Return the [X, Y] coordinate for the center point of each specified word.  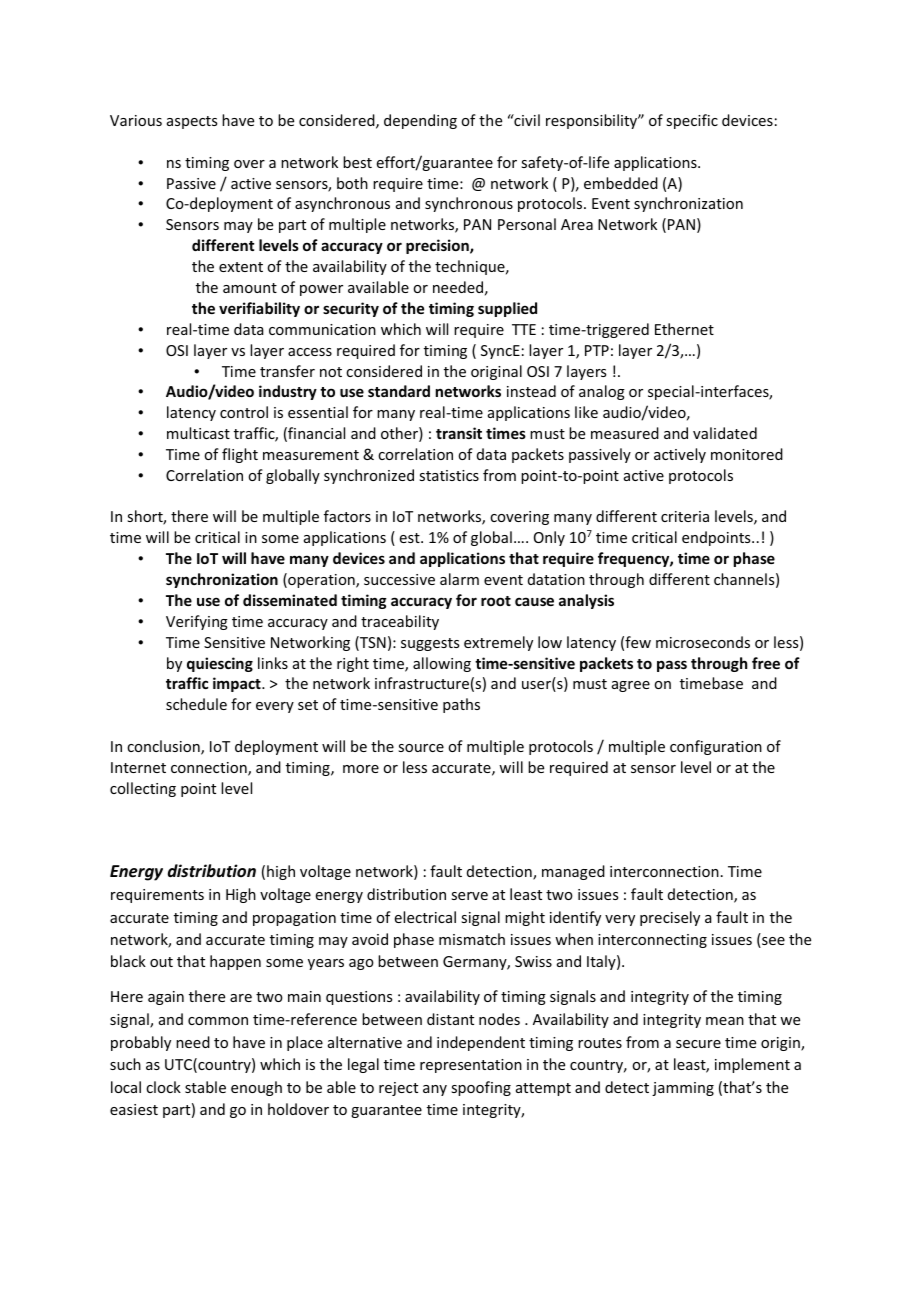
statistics [449, 475]
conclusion [164, 747]
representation [471, 1066]
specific [692, 121]
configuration [716, 747]
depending [420, 121]
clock [163, 1087]
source [421, 748]
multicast [198, 433]
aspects [192, 122]
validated [725, 433]
